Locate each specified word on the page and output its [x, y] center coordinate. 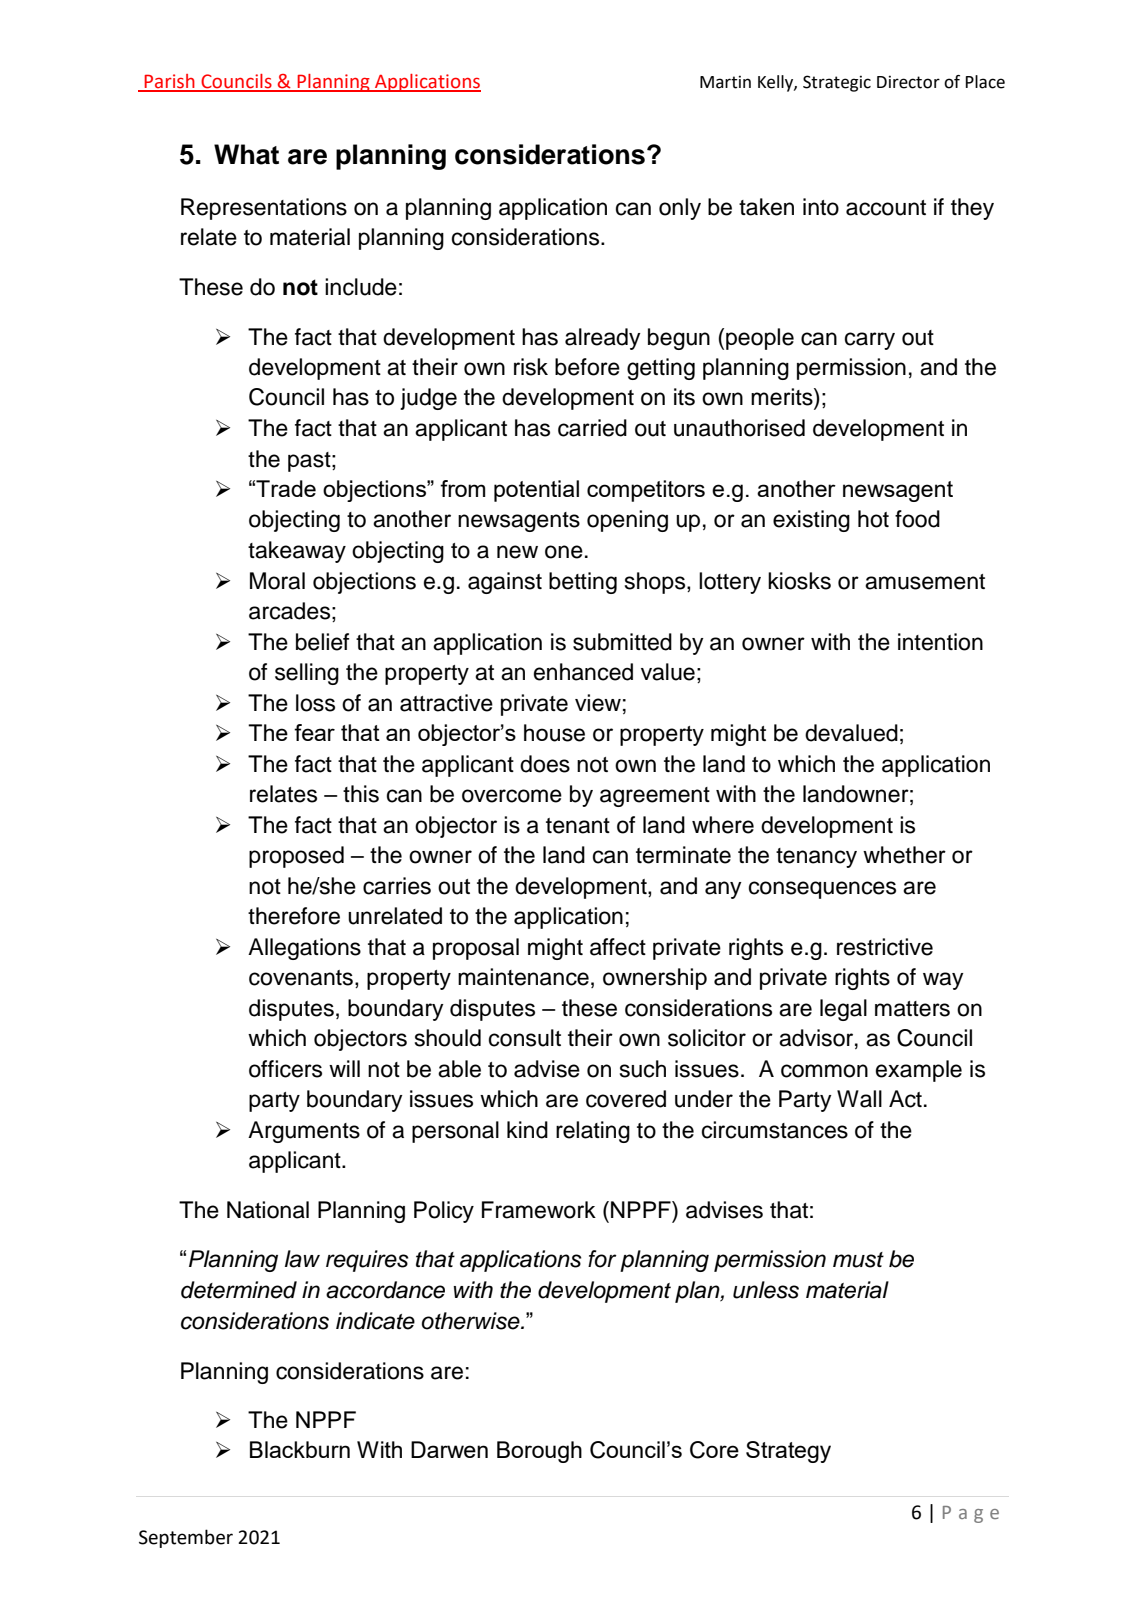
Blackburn [300, 1449]
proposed [296, 857]
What [246, 154]
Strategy [788, 1452]
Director [908, 82]
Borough [539, 1452]
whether [904, 855]
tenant [578, 826]
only [680, 209]
